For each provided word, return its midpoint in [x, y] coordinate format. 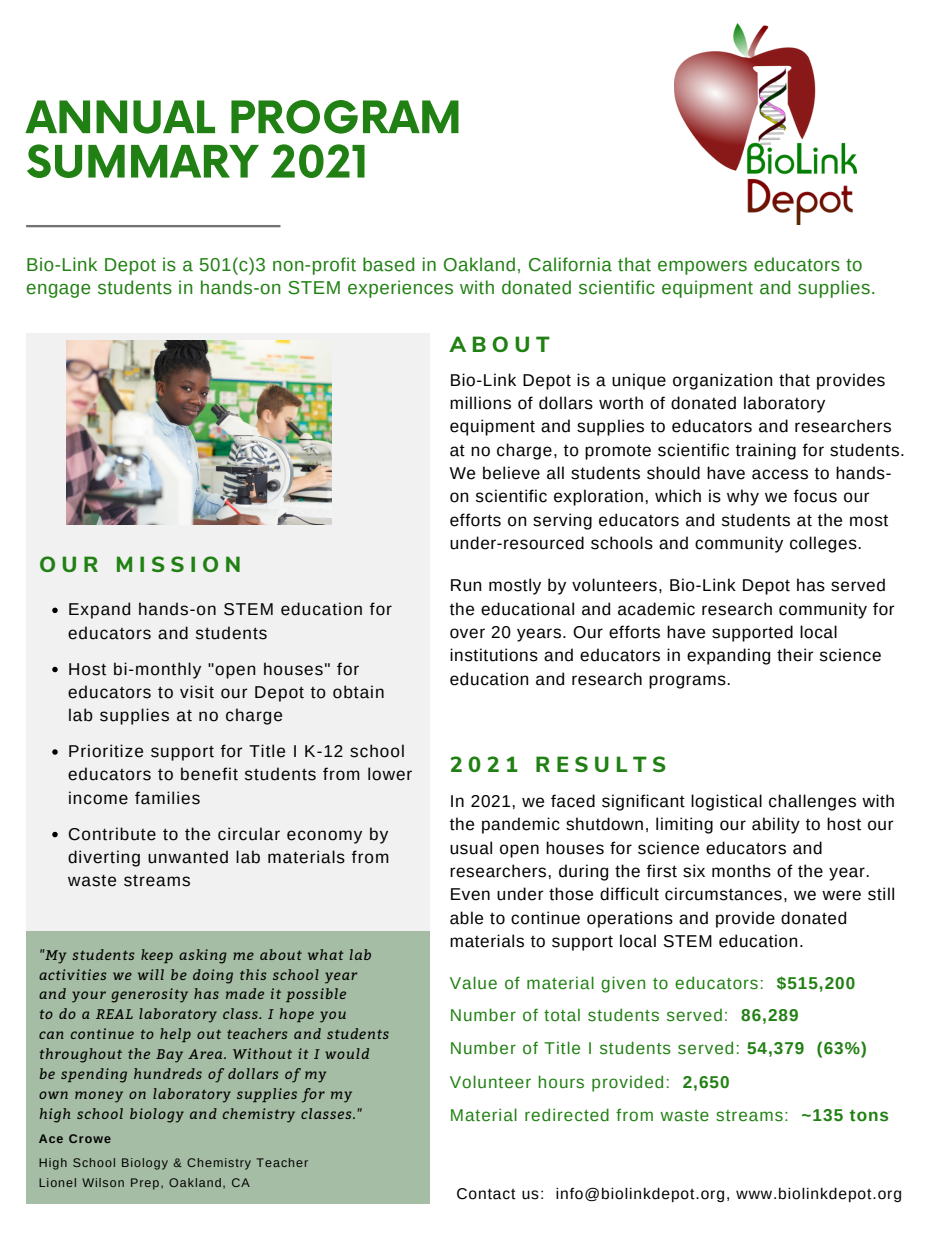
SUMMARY [143, 161]
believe [511, 473]
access [780, 474]
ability [776, 825]
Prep [145, 1184]
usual [471, 848]
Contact [486, 1194]
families [167, 798]
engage [58, 291]
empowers [702, 268]
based [389, 264]
